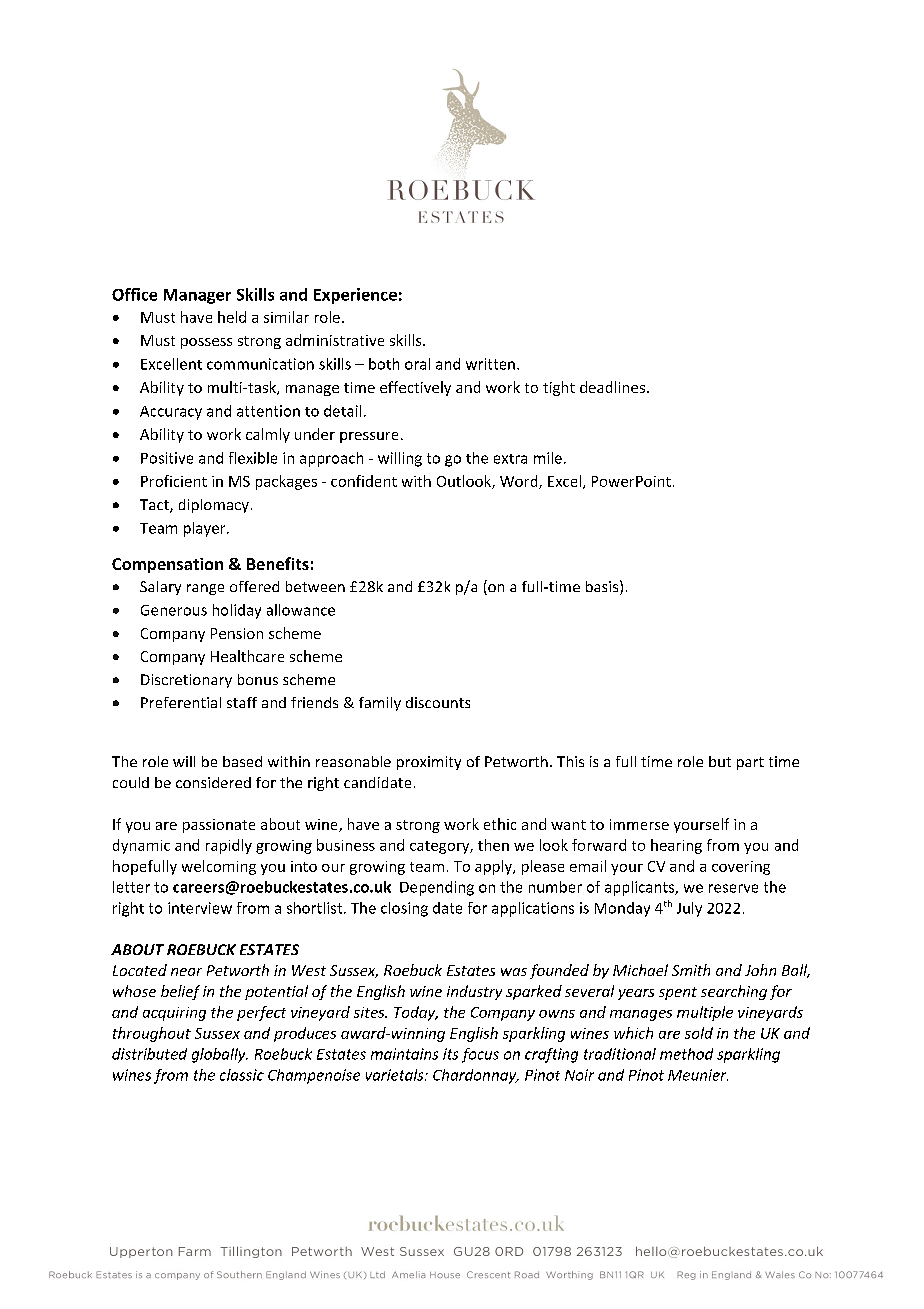 The image size is (924, 1309). What do you see at coordinates (219, 867) in the image?
I see `welcoming` at bounding box center [219, 867].
